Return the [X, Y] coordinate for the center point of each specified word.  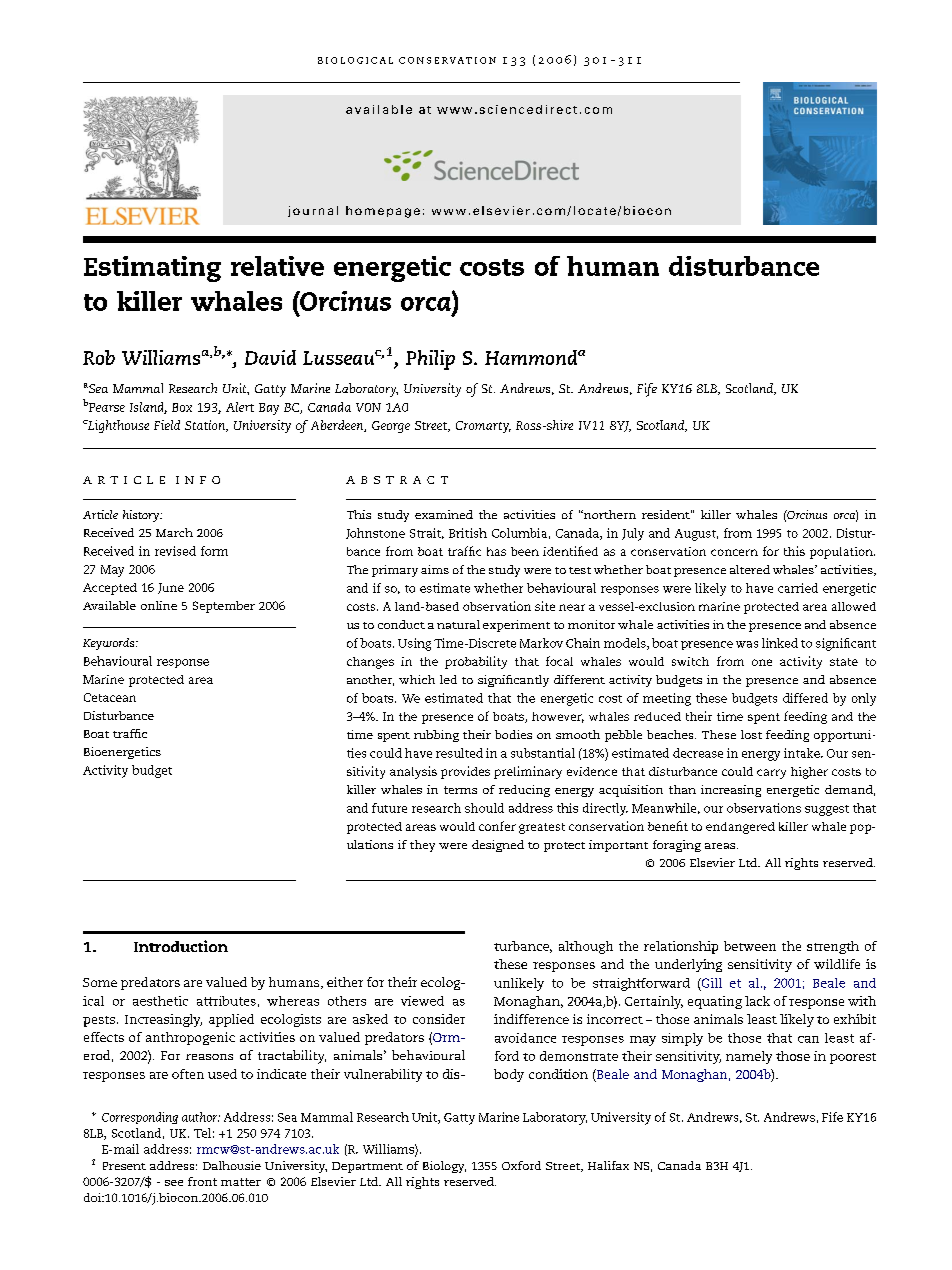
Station [206, 426]
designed [498, 846]
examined [444, 514]
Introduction [181, 946]
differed [805, 698]
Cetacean [110, 697]
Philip [430, 360]
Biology [444, 1167]
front [202, 1181]
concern [734, 552]
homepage [383, 212]
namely [749, 1057]
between [750, 946]
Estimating [152, 269]
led [448, 679]
